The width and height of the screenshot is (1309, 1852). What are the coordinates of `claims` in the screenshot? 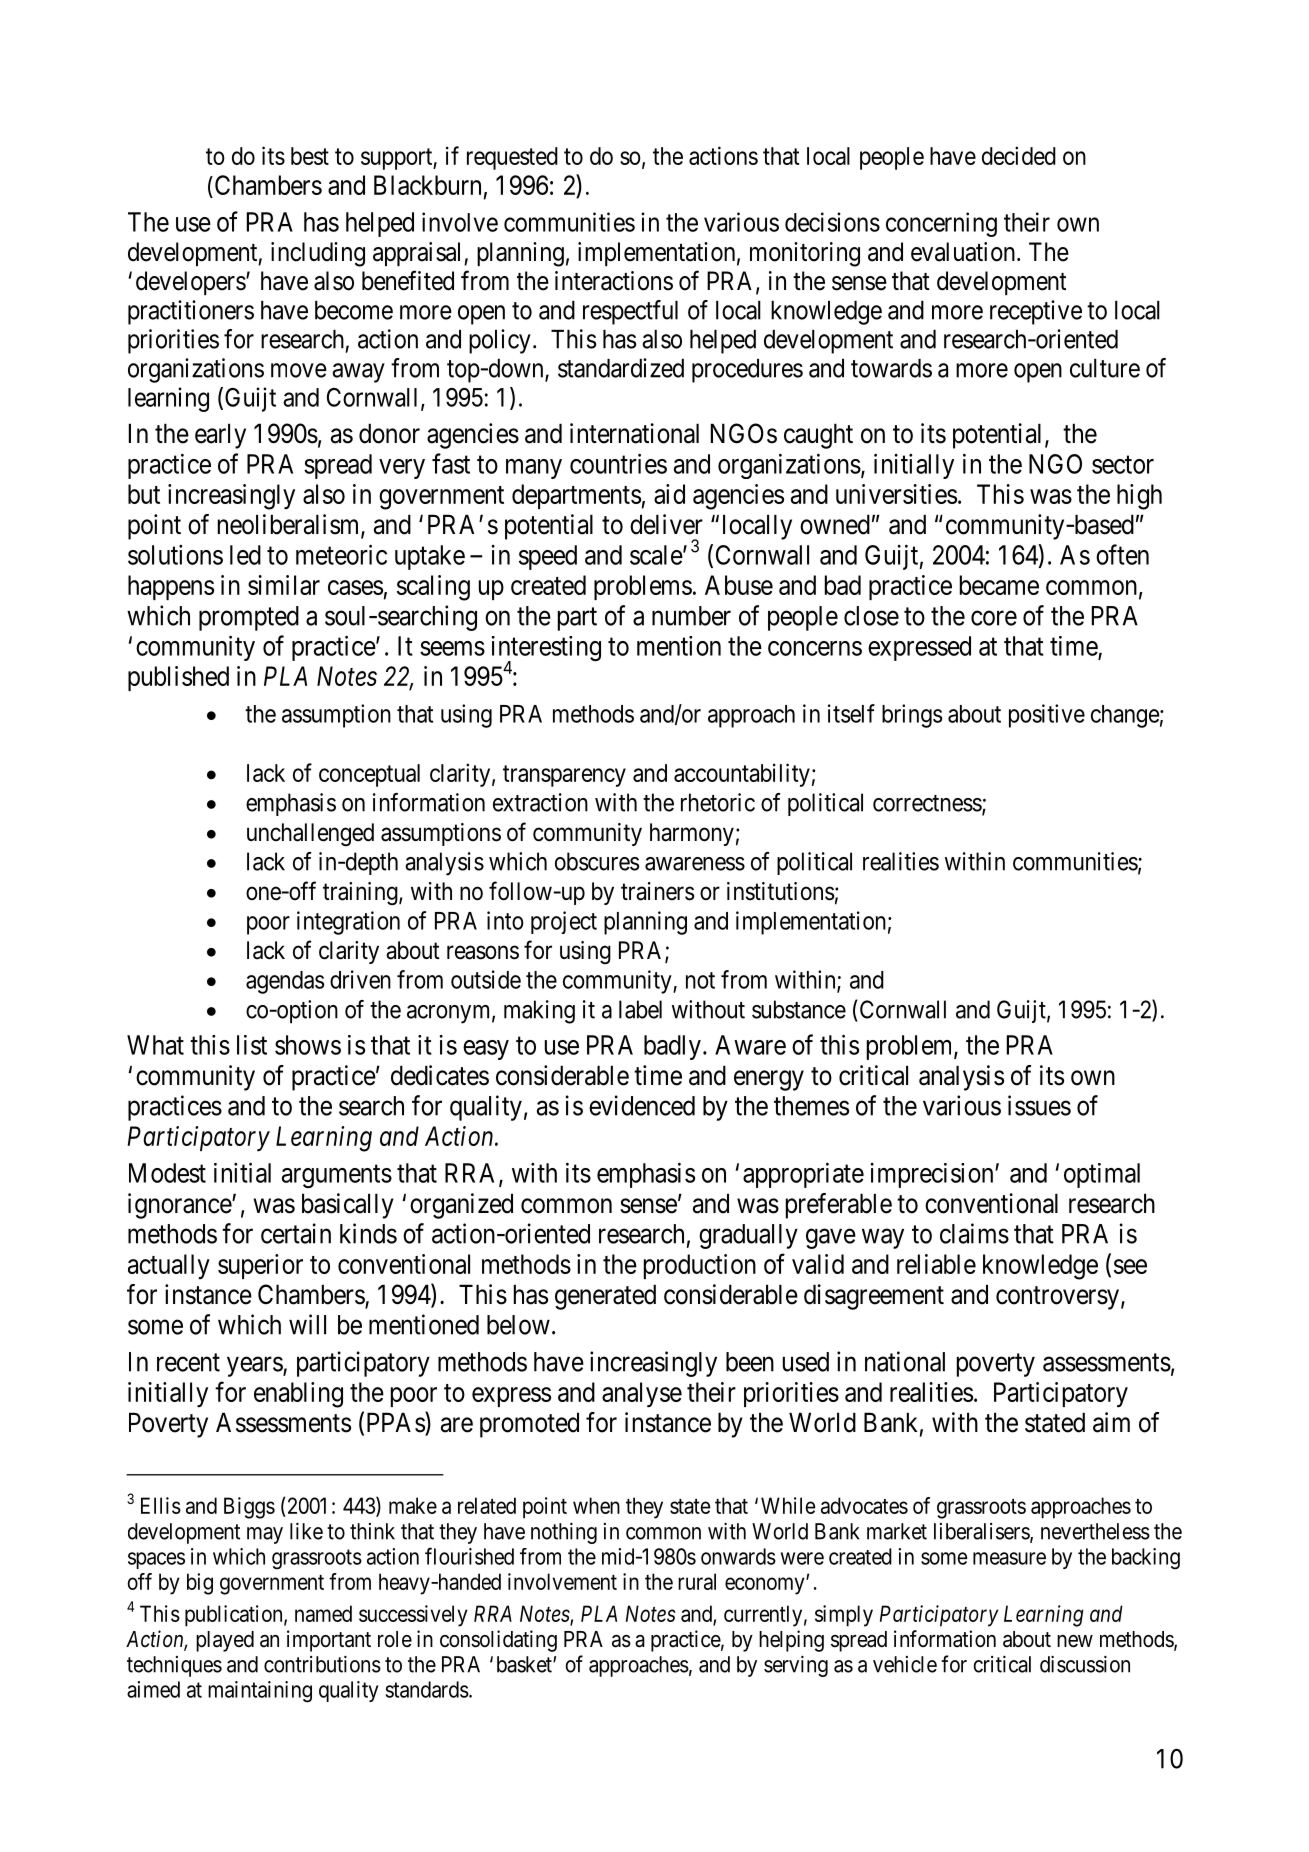 It's located at (974, 1233).
